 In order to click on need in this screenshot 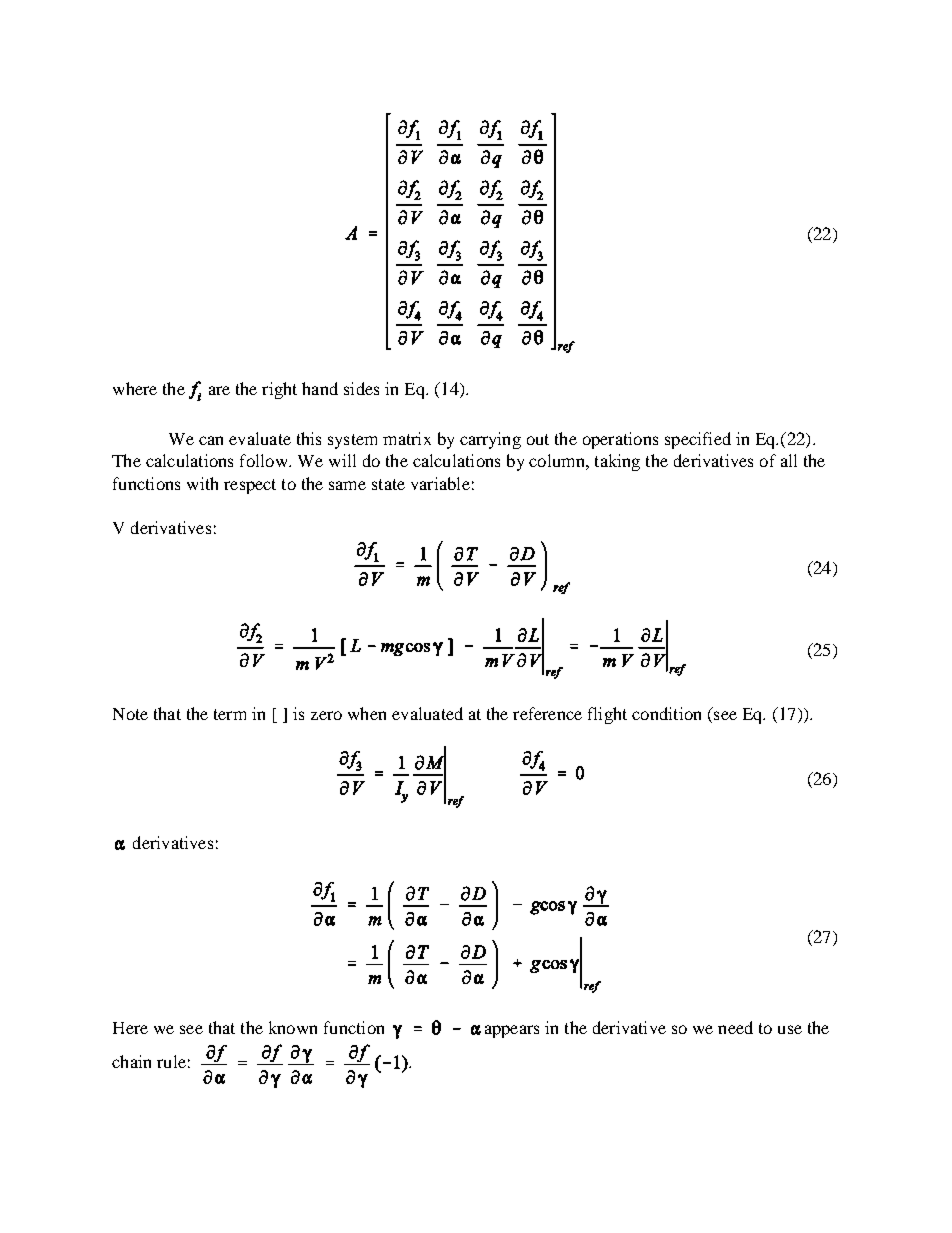, I will do `click(735, 1027)`.
